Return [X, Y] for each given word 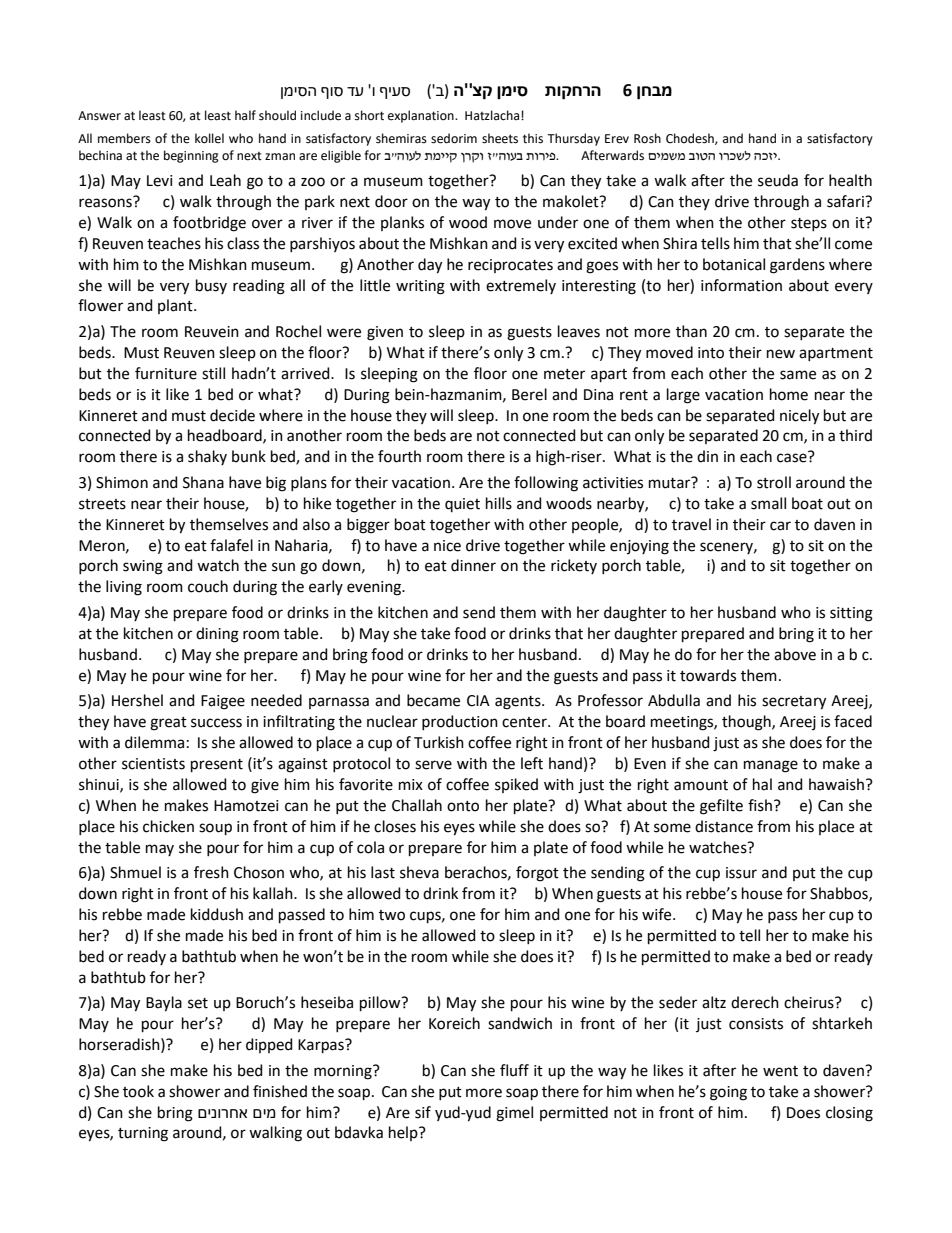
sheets [500, 138]
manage [771, 766]
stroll [774, 482]
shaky [207, 457]
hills [499, 503]
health [850, 180]
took [138, 1091]
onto [463, 806]
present [217, 765]
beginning [191, 156]
